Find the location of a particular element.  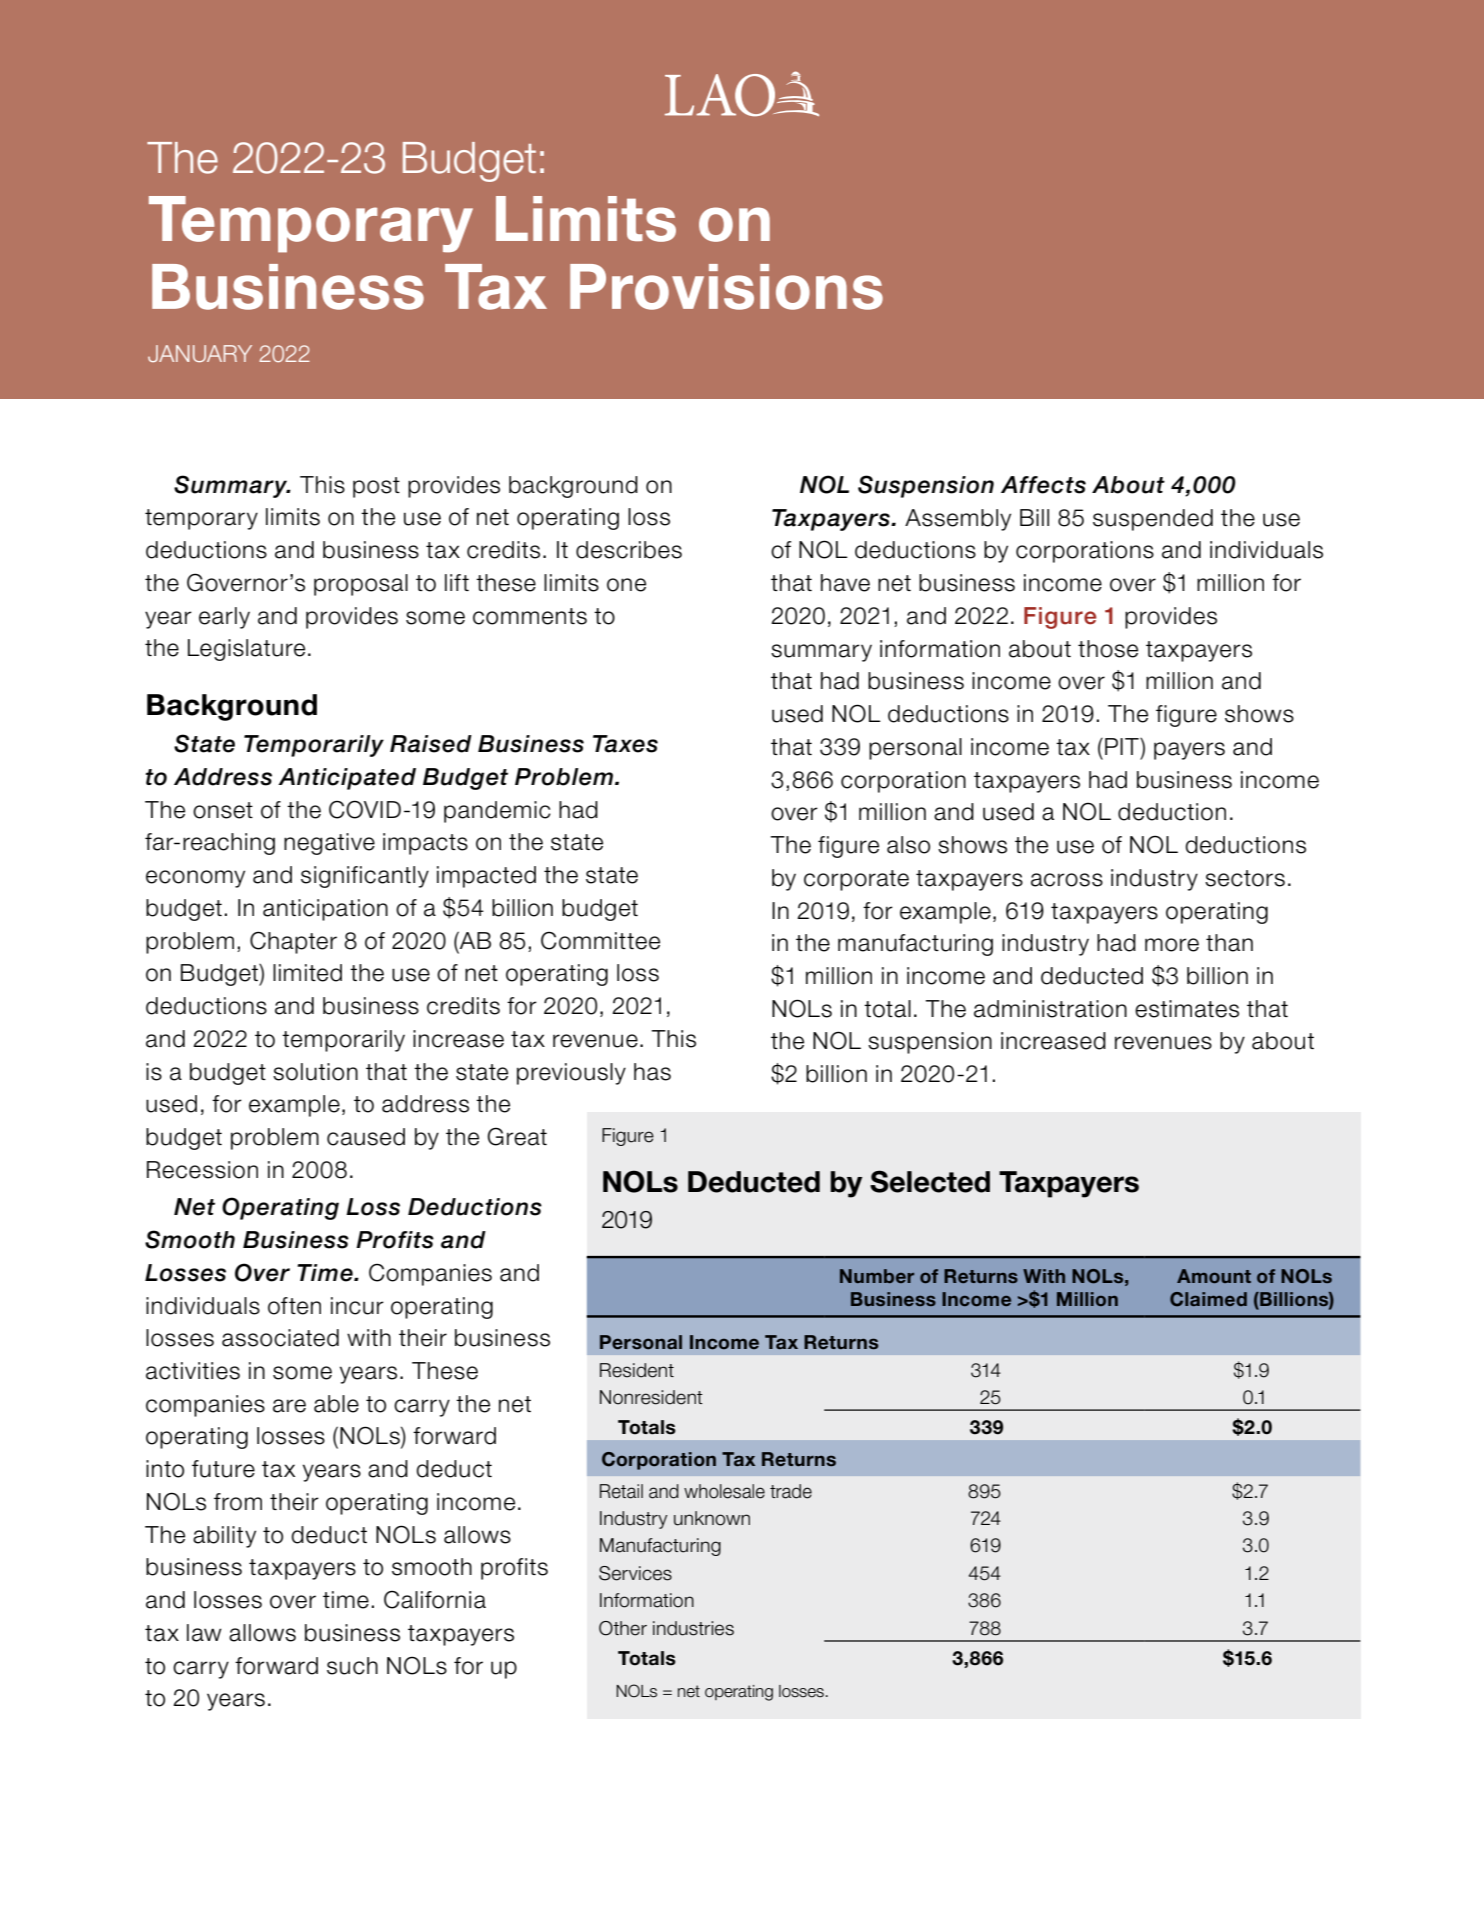

more is located at coordinates (1172, 945).
